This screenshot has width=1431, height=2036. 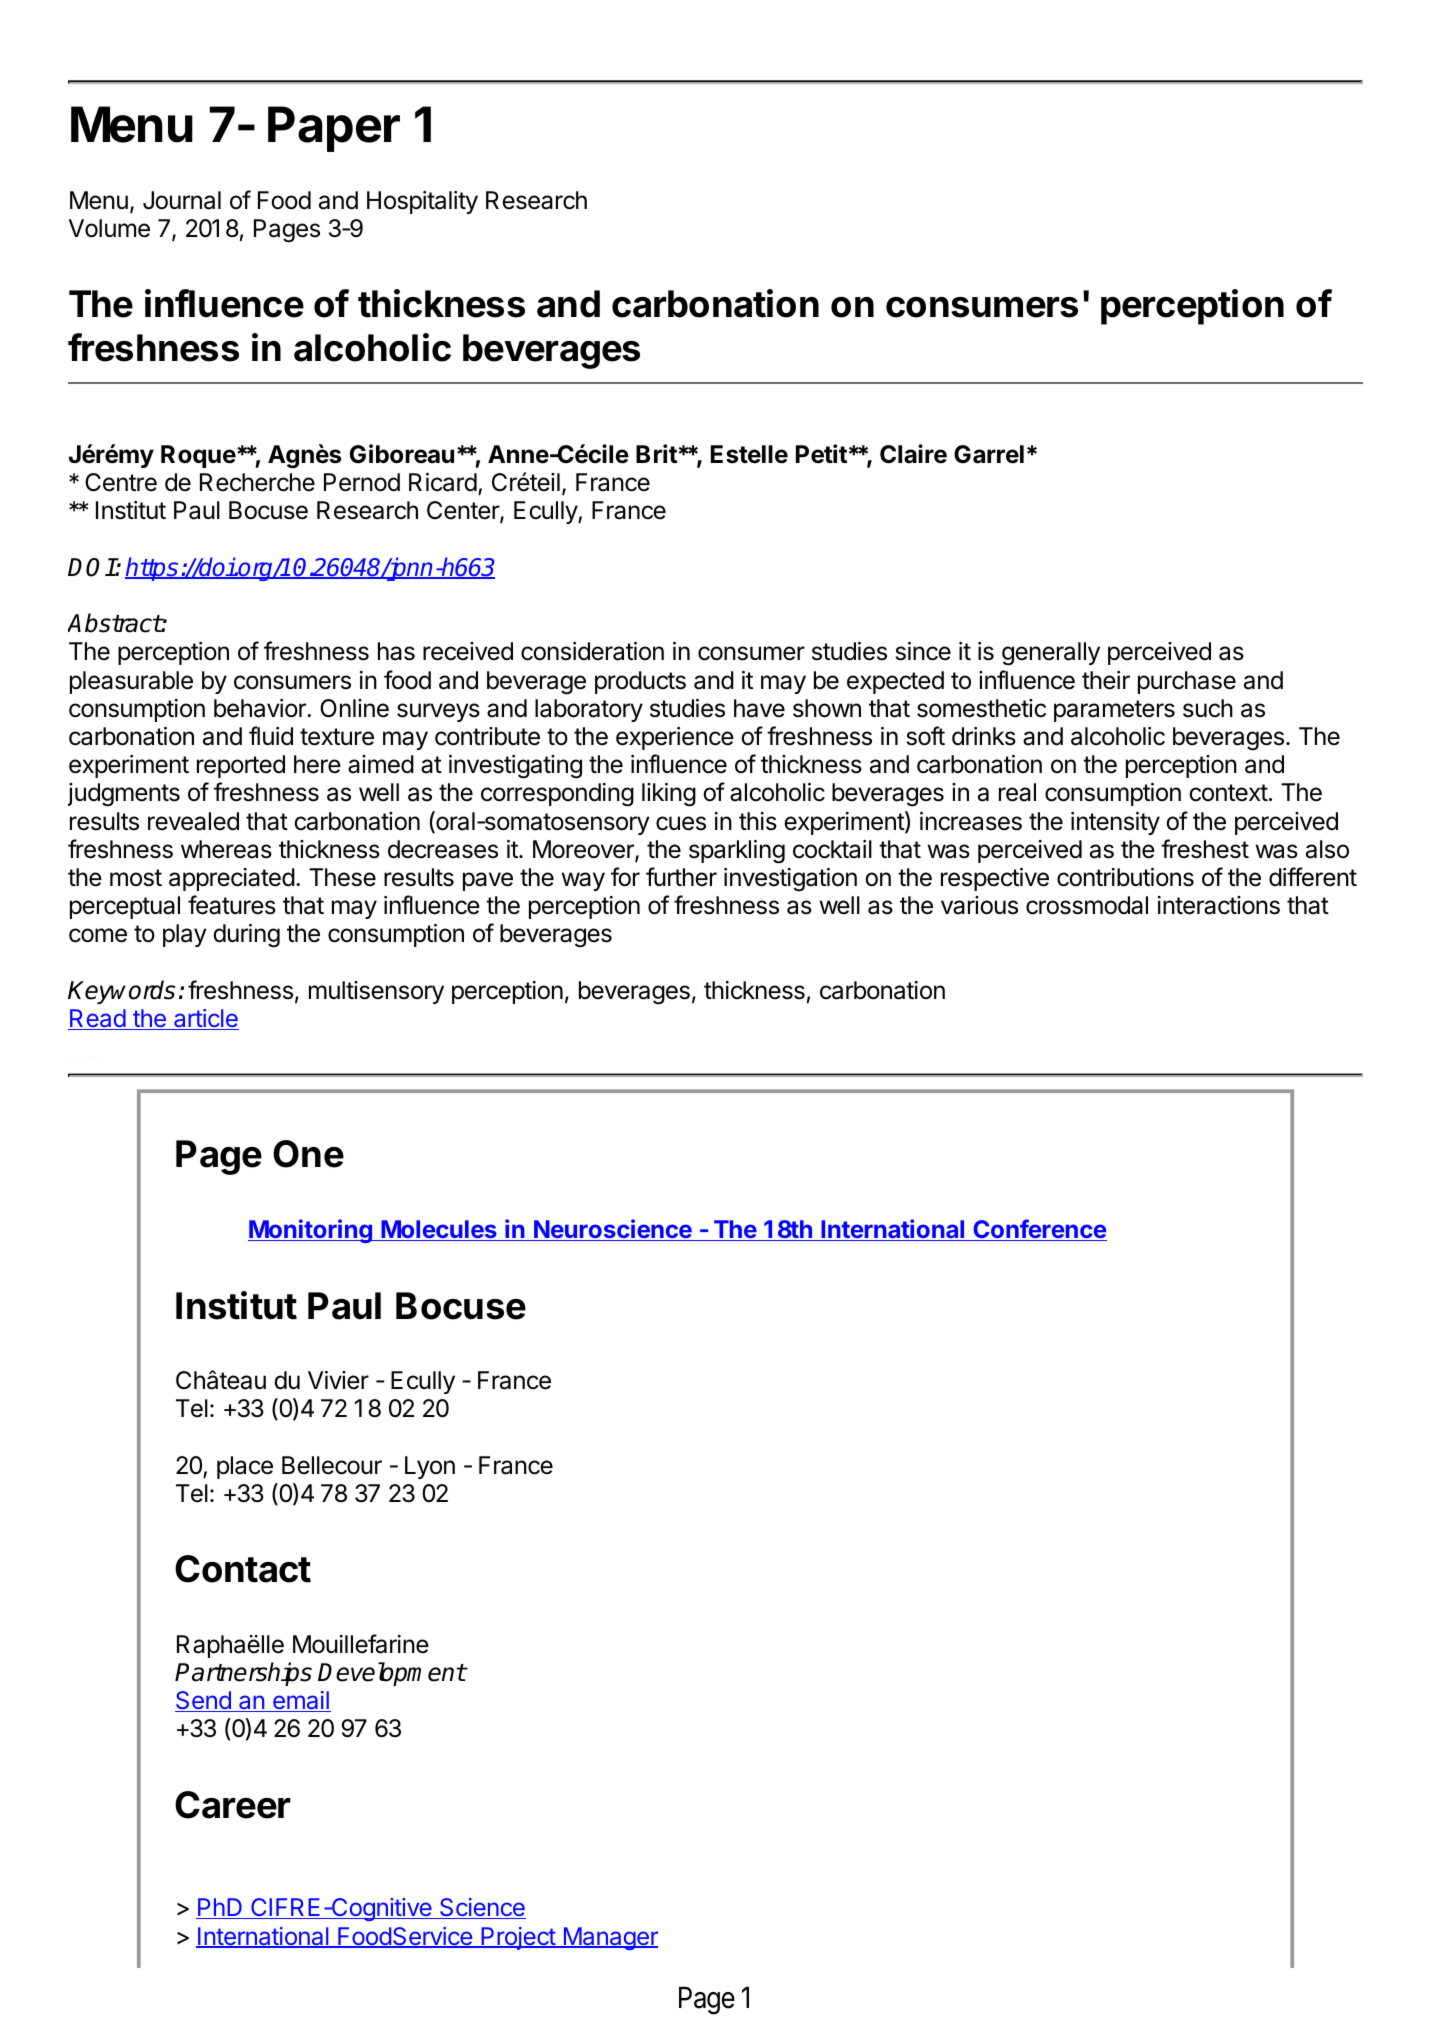 What do you see at coordinates (261, 708) in the screenshot?
I see `behavior` at bounding box center [261, 708].
